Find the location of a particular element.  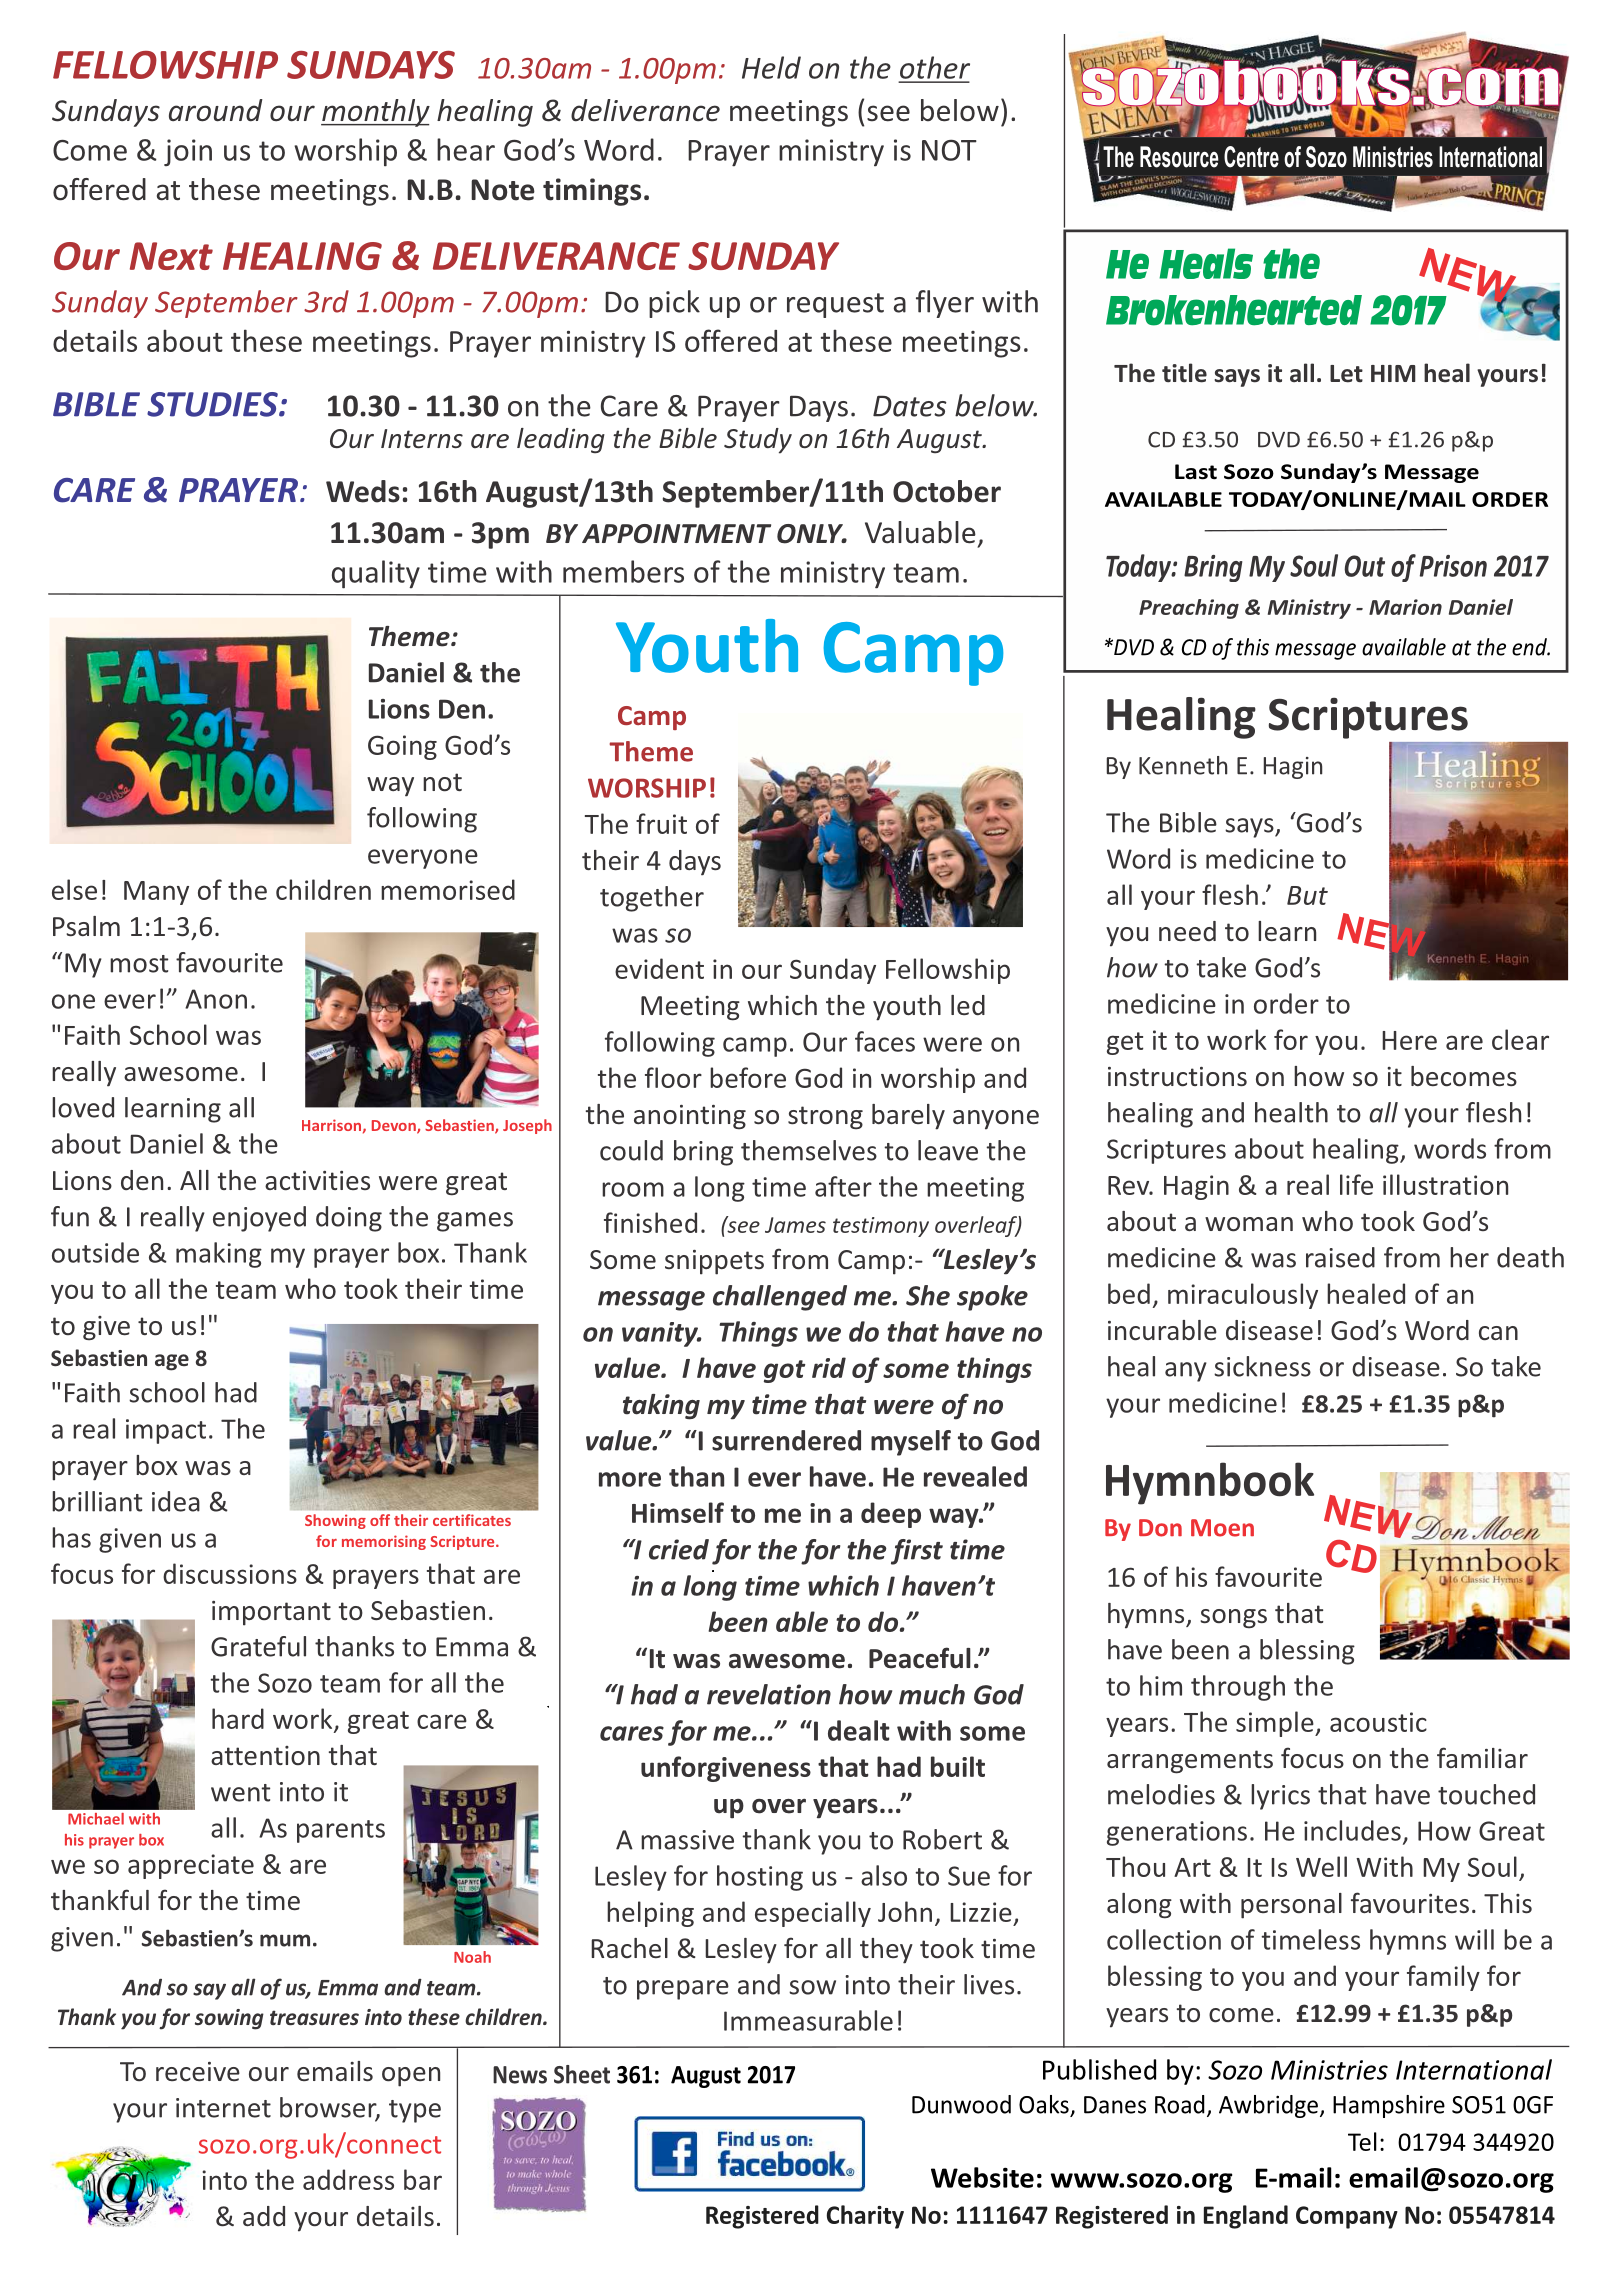

Tel is located at coordinates (1362, 2141).
